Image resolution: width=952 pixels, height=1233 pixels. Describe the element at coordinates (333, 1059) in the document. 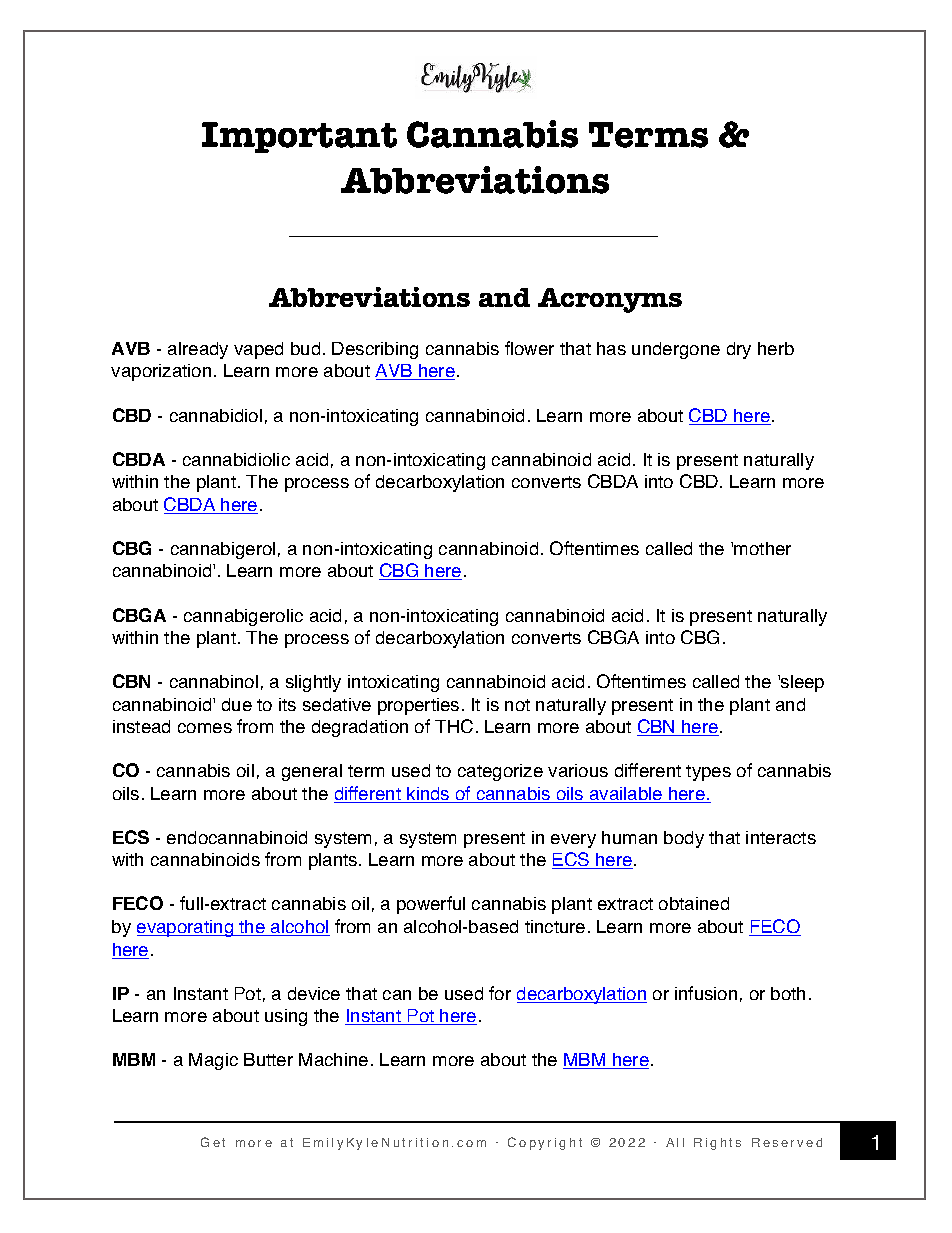

I see `Machine` at that location.
